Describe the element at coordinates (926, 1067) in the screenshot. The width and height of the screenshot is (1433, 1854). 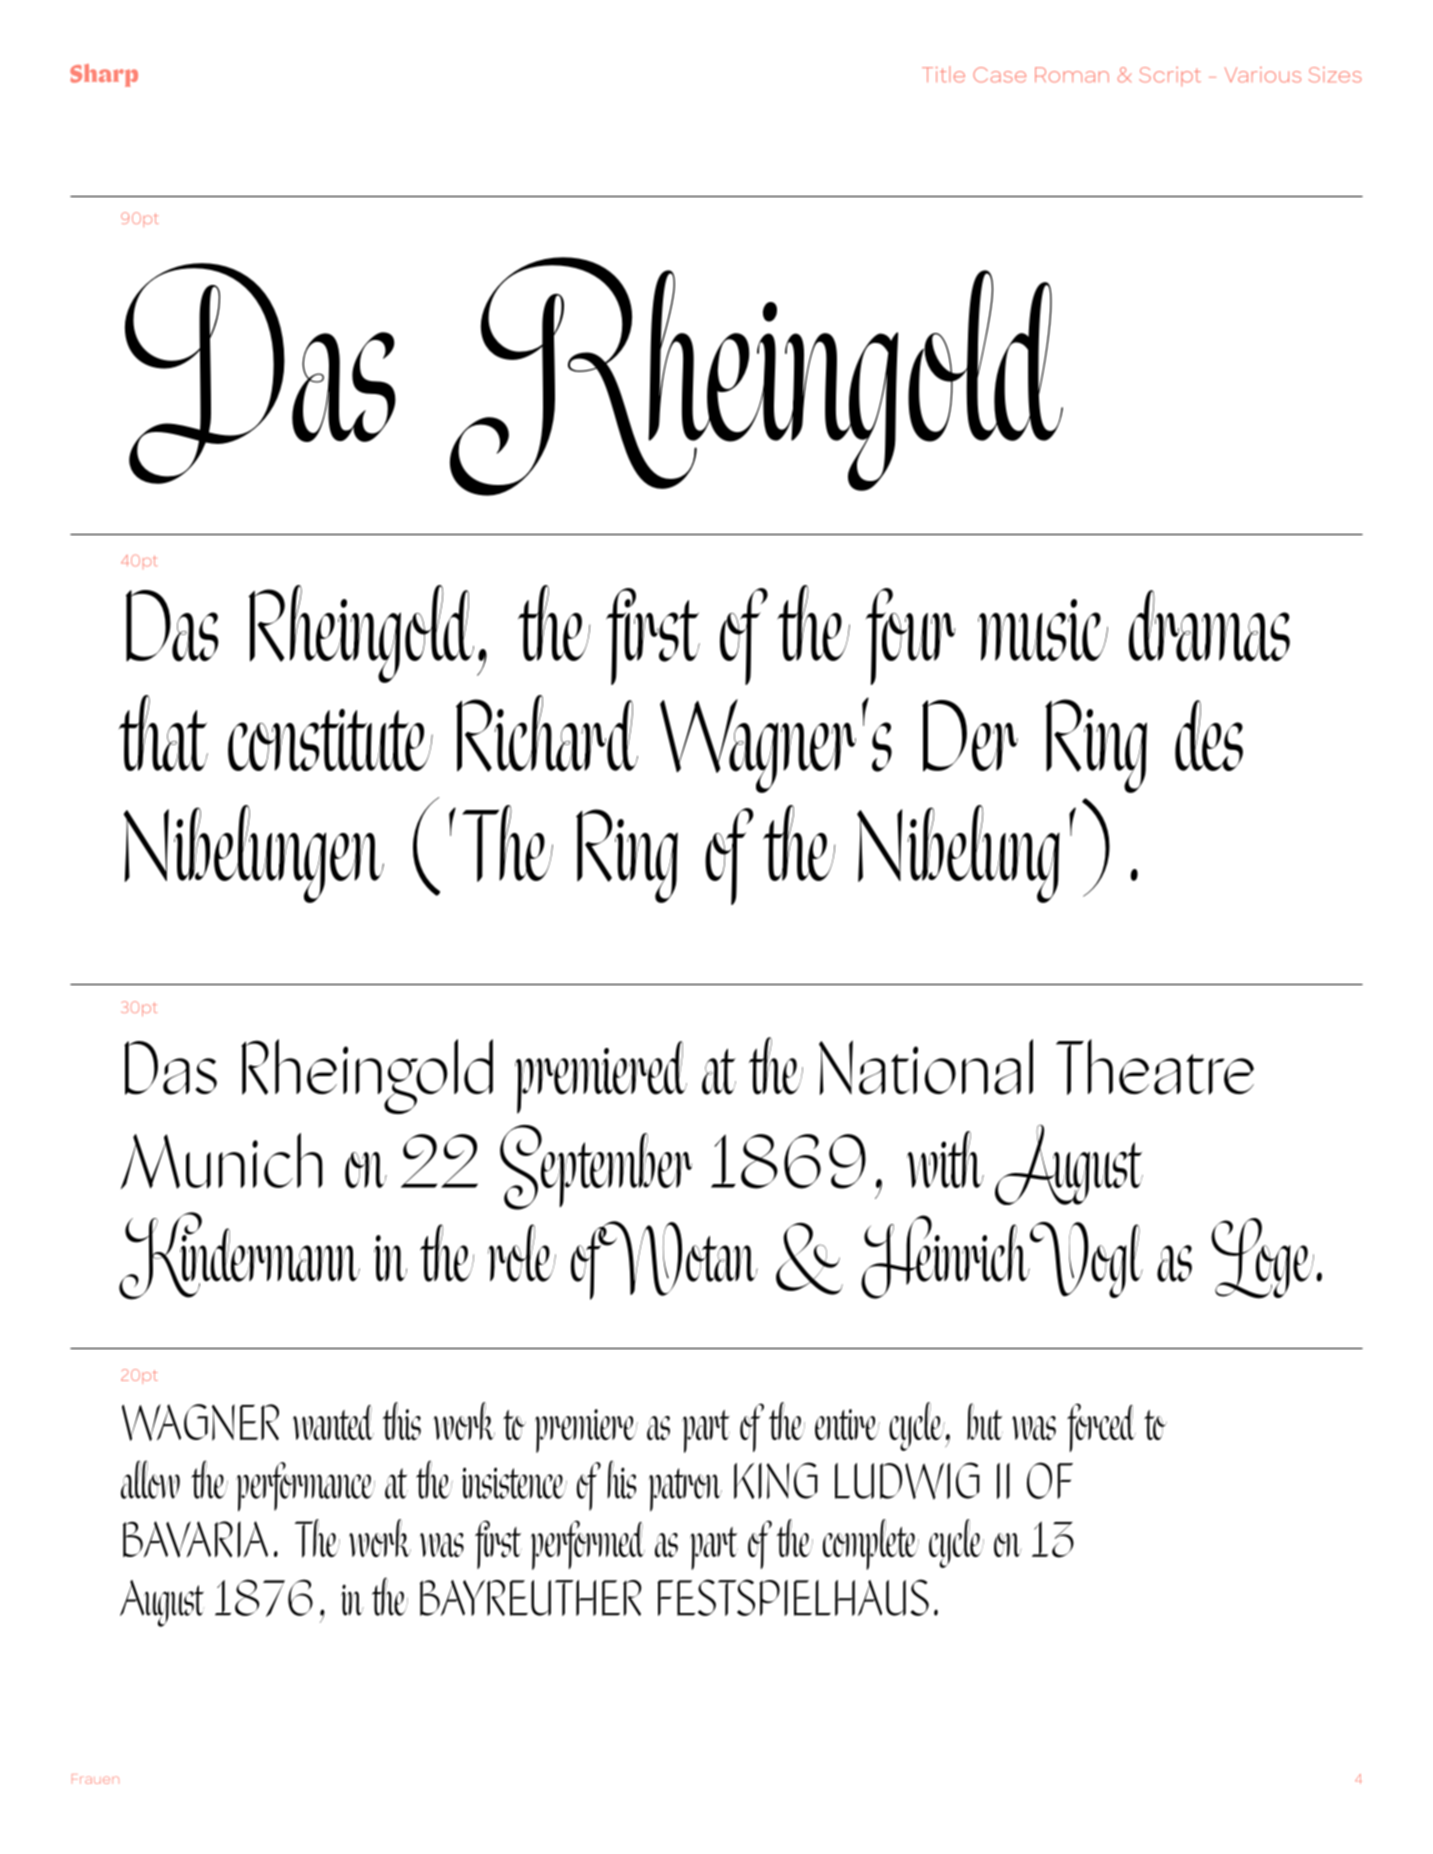
I see `National` at that location.
